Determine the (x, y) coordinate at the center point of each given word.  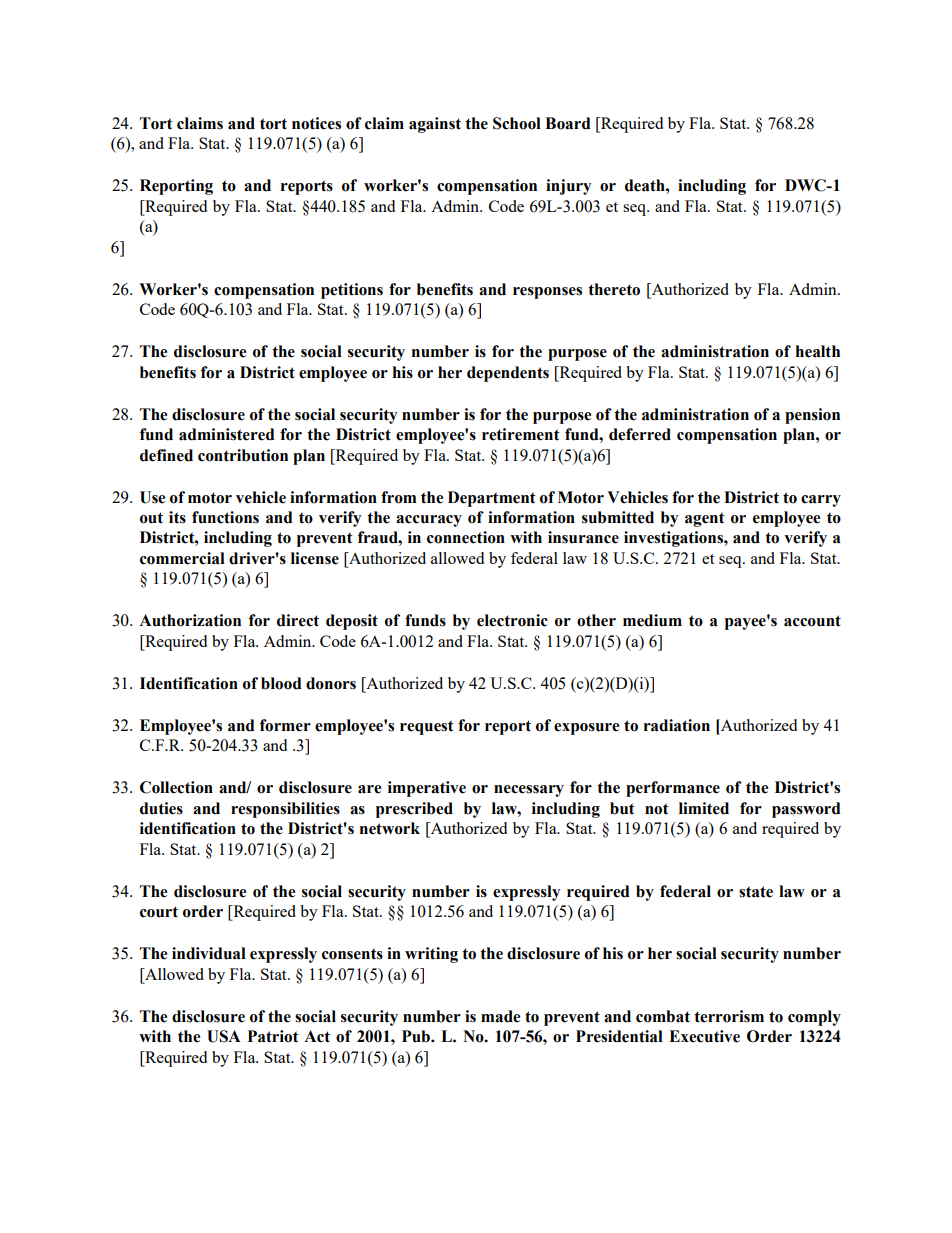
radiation (677, 725)
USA (224, 1036)
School (517, 123)
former (285, 725)
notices (316, 123)
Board (568, 123)
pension (812, 416)
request (427, 727)
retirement (521, 434)
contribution (243, 455)
